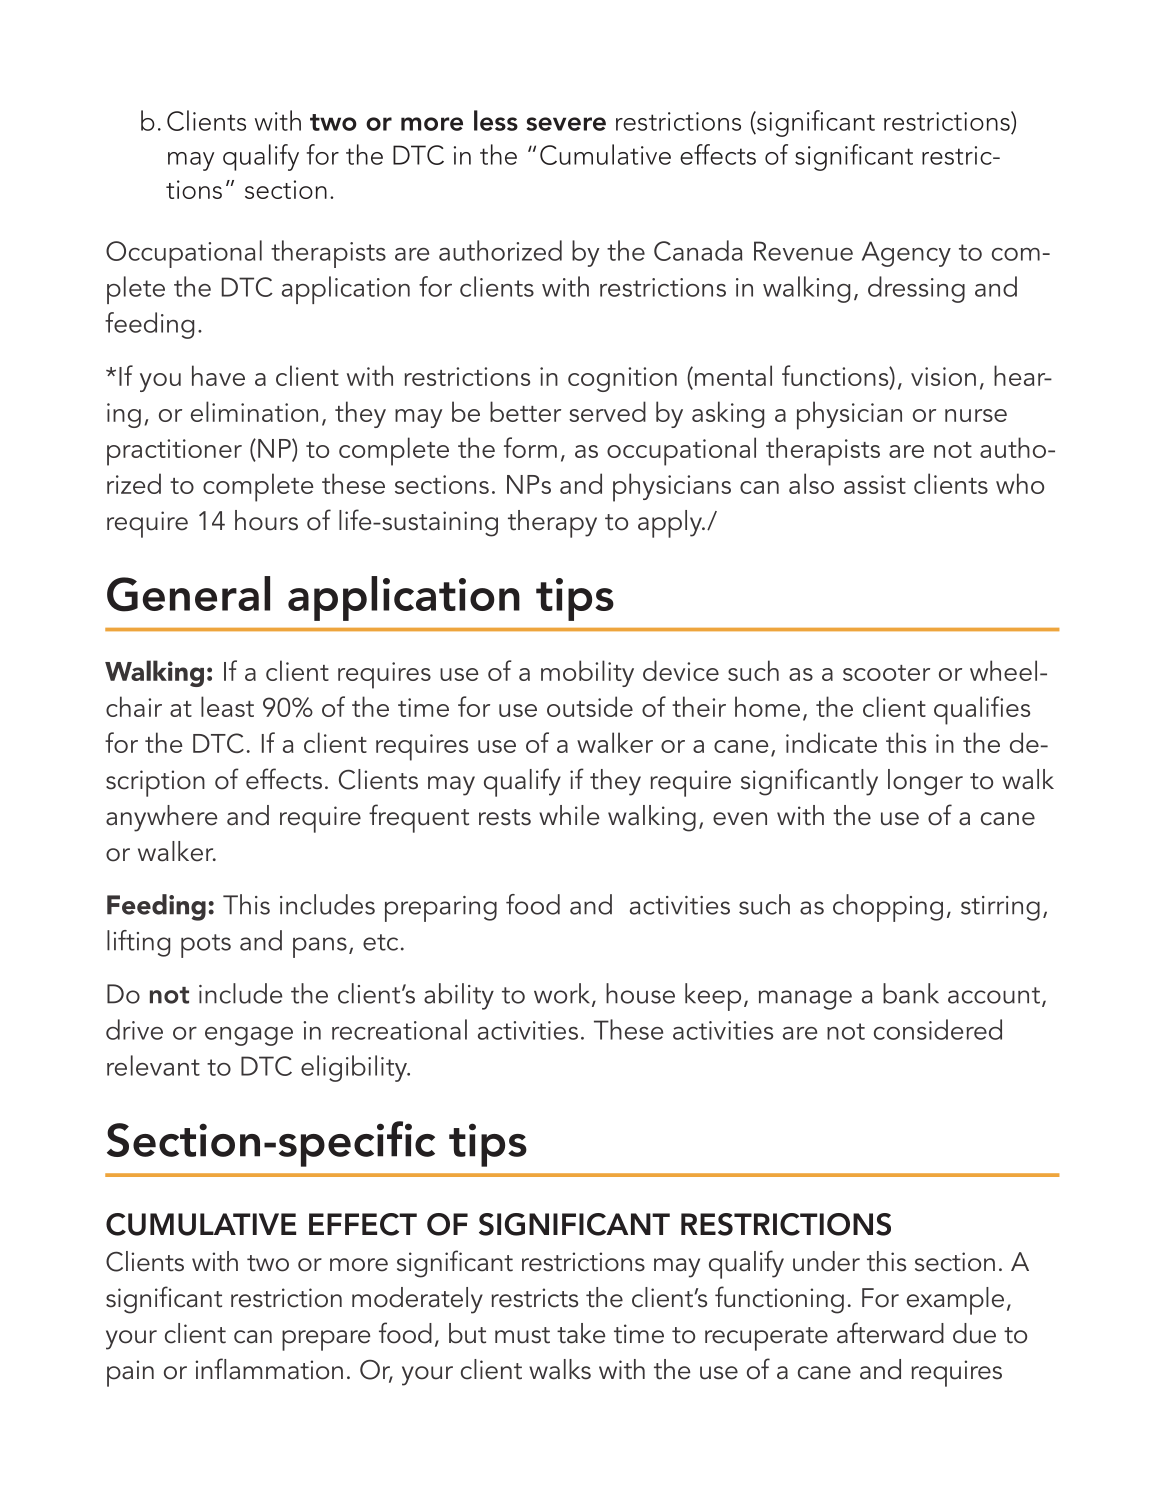 This image has height=1503, width=1162. What do you see at coordinates (530, 447) in the image?
I see `form` at bounding box center [530, 447].
